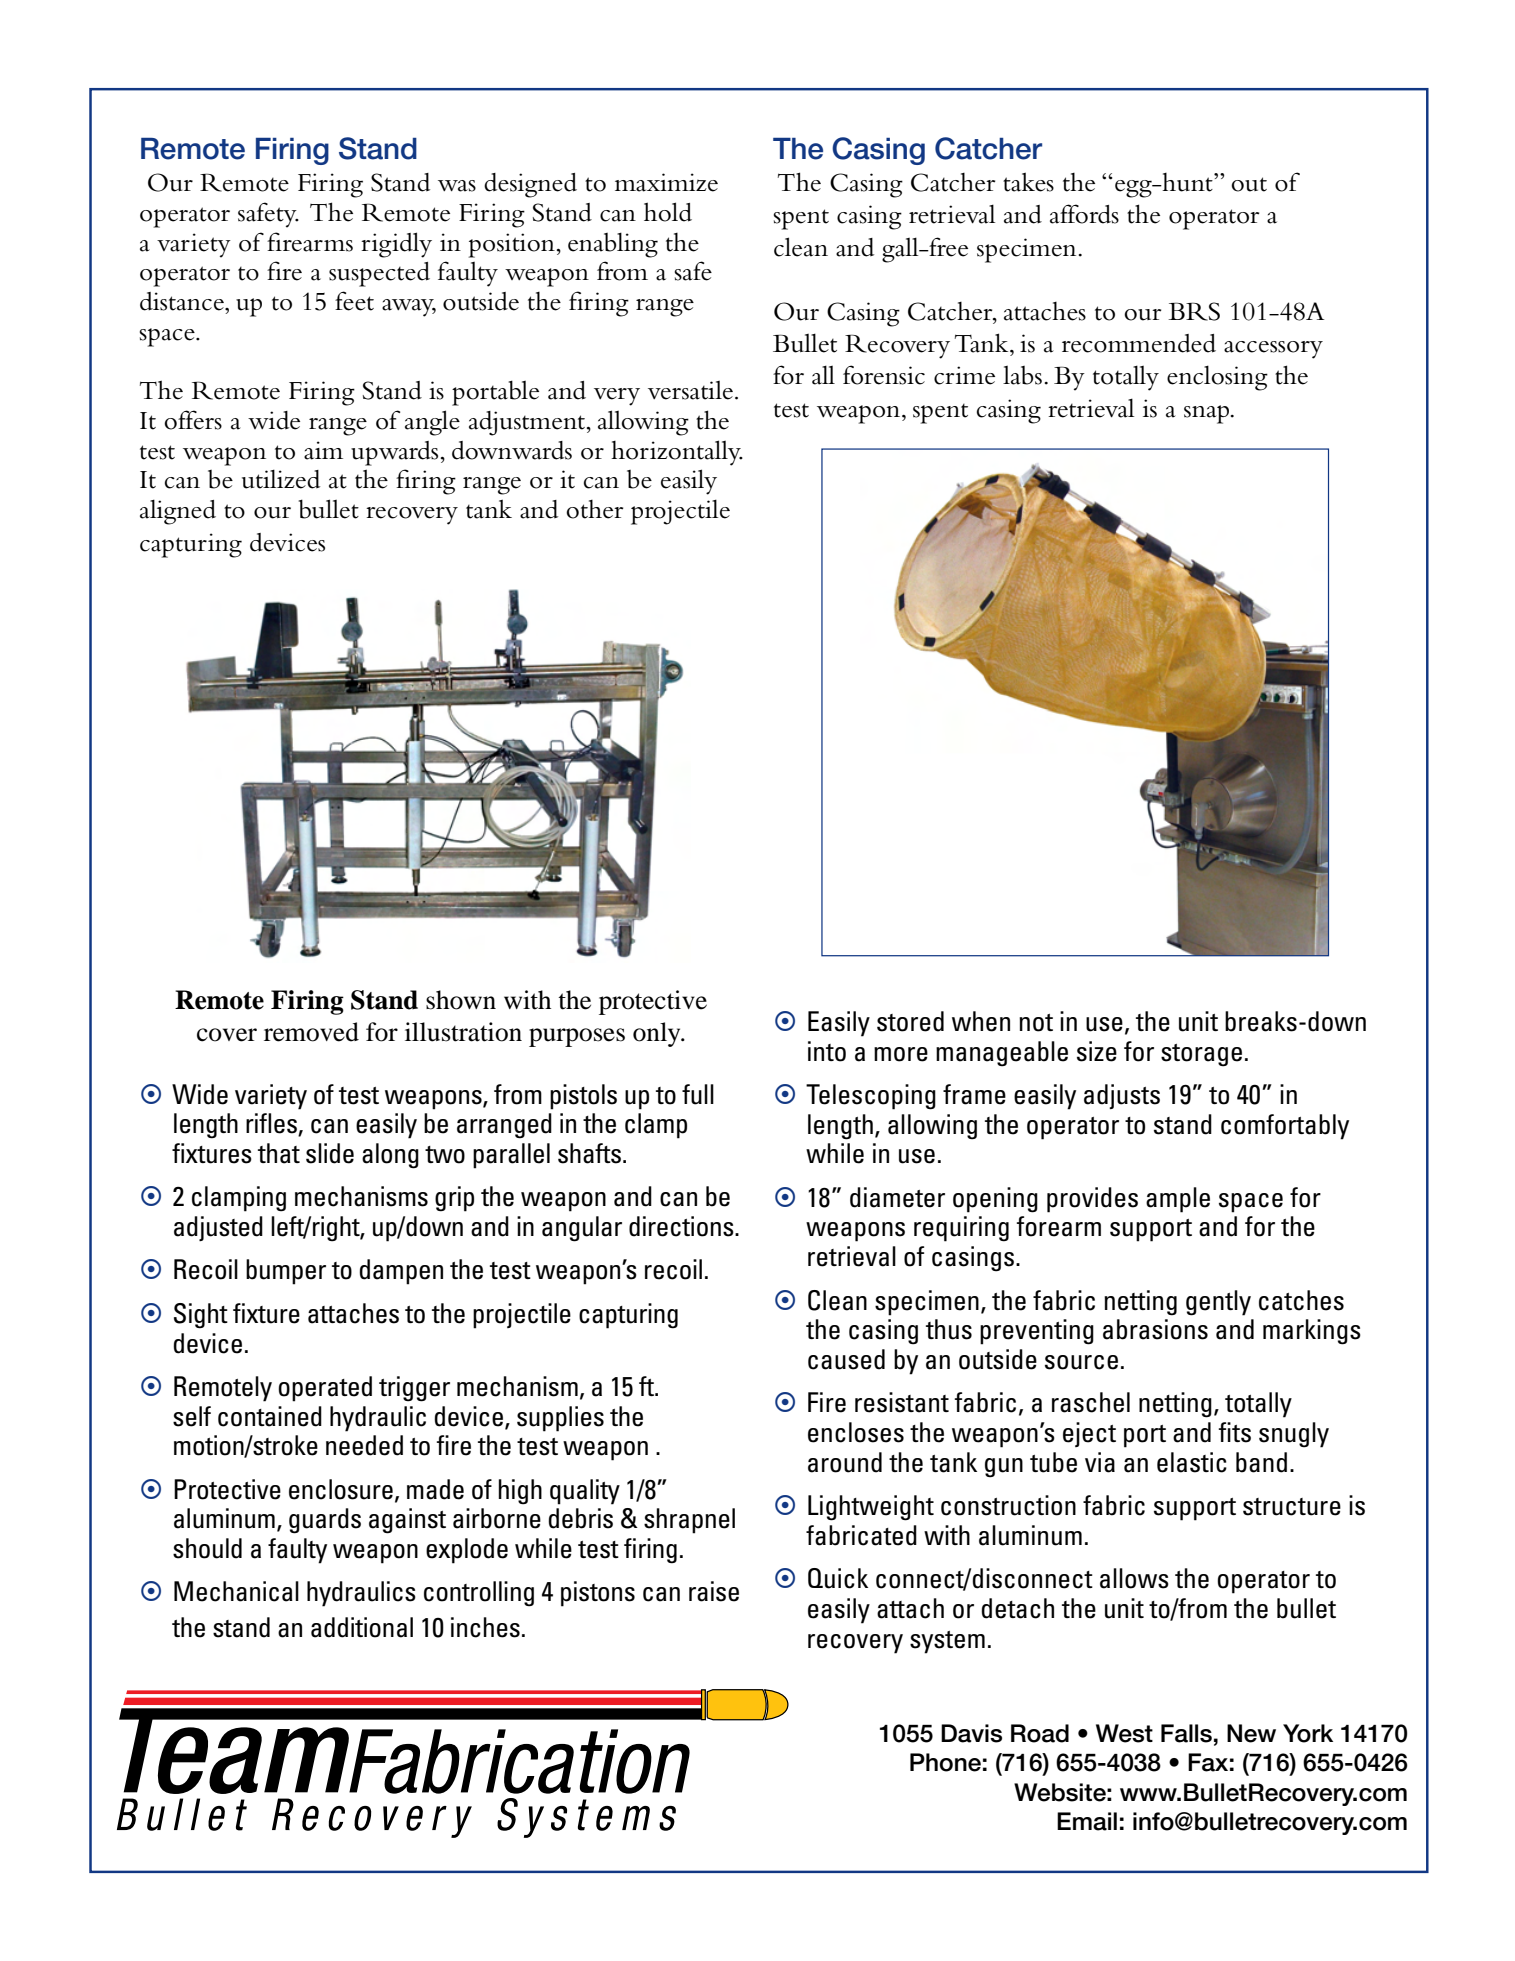 This page has height=1961, width=1515. Describe the element at coordinates (362, 1627) in the page. I see `additional` at that location.
